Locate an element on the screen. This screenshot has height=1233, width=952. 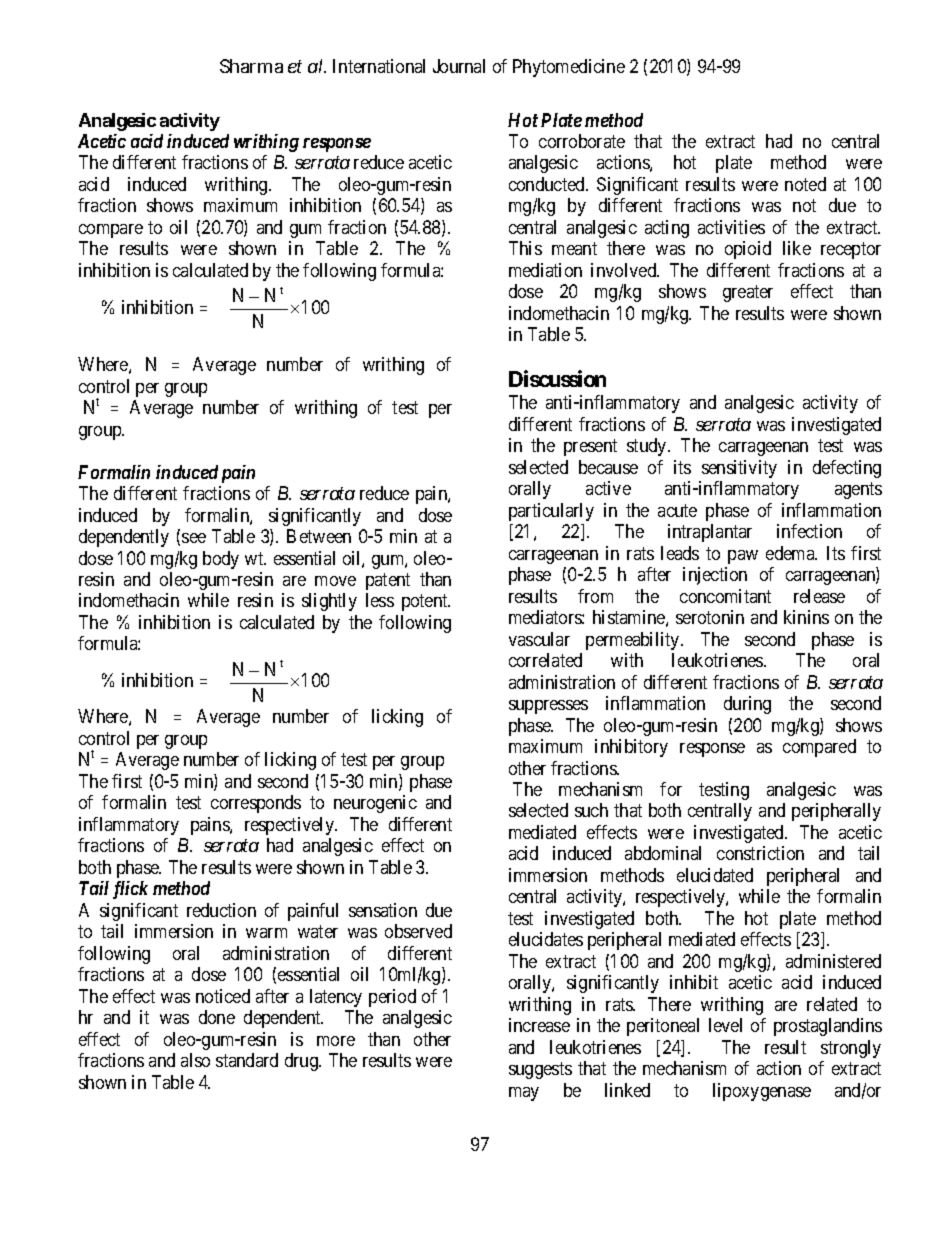
see is located at coordinates (194, 538).
